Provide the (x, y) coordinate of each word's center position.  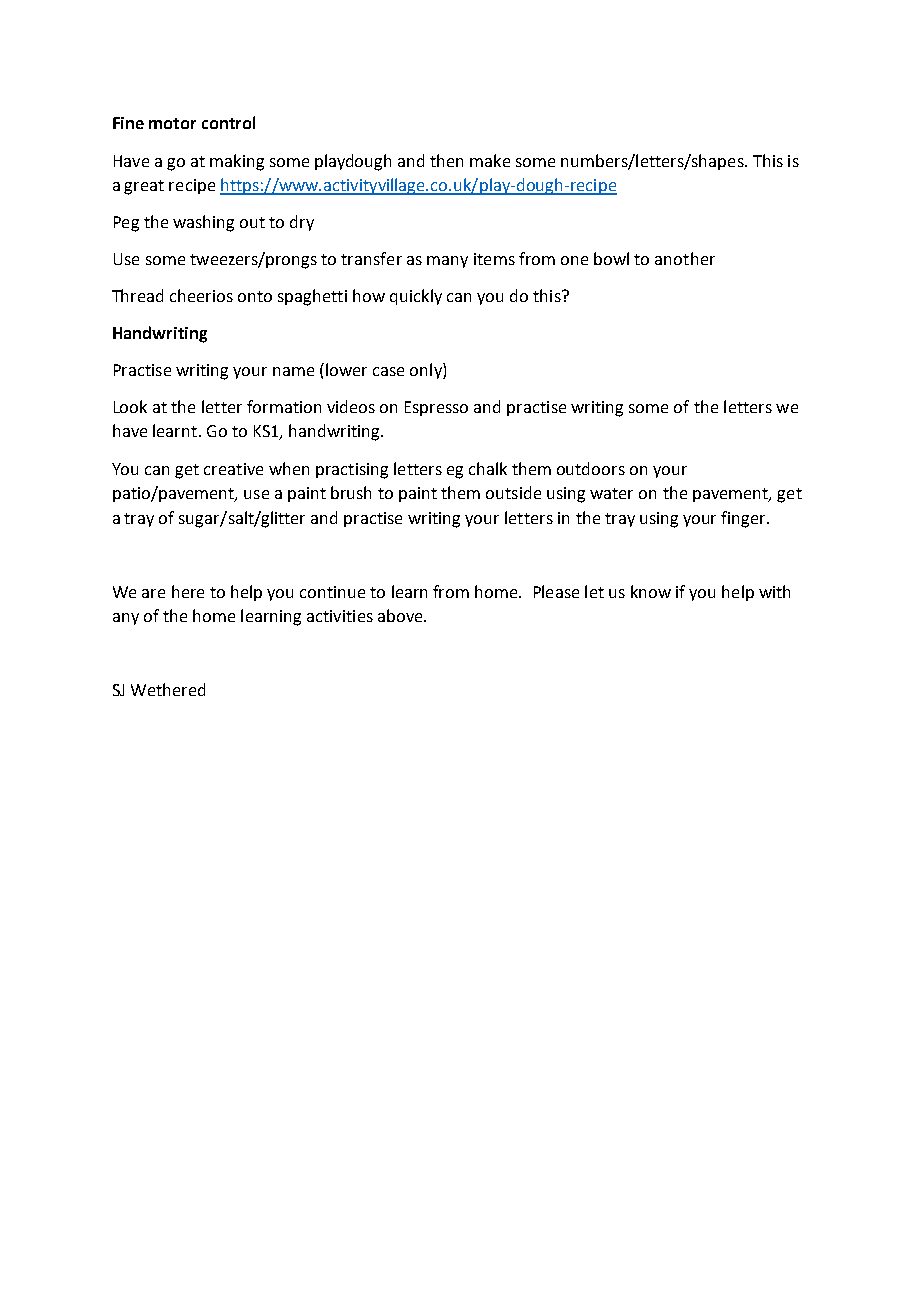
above (401, 615)
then (446, 160)
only (427, 371)
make (490, 160)
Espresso (436, 408)
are (153, 593)
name (293, 371)
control (228, 122)
